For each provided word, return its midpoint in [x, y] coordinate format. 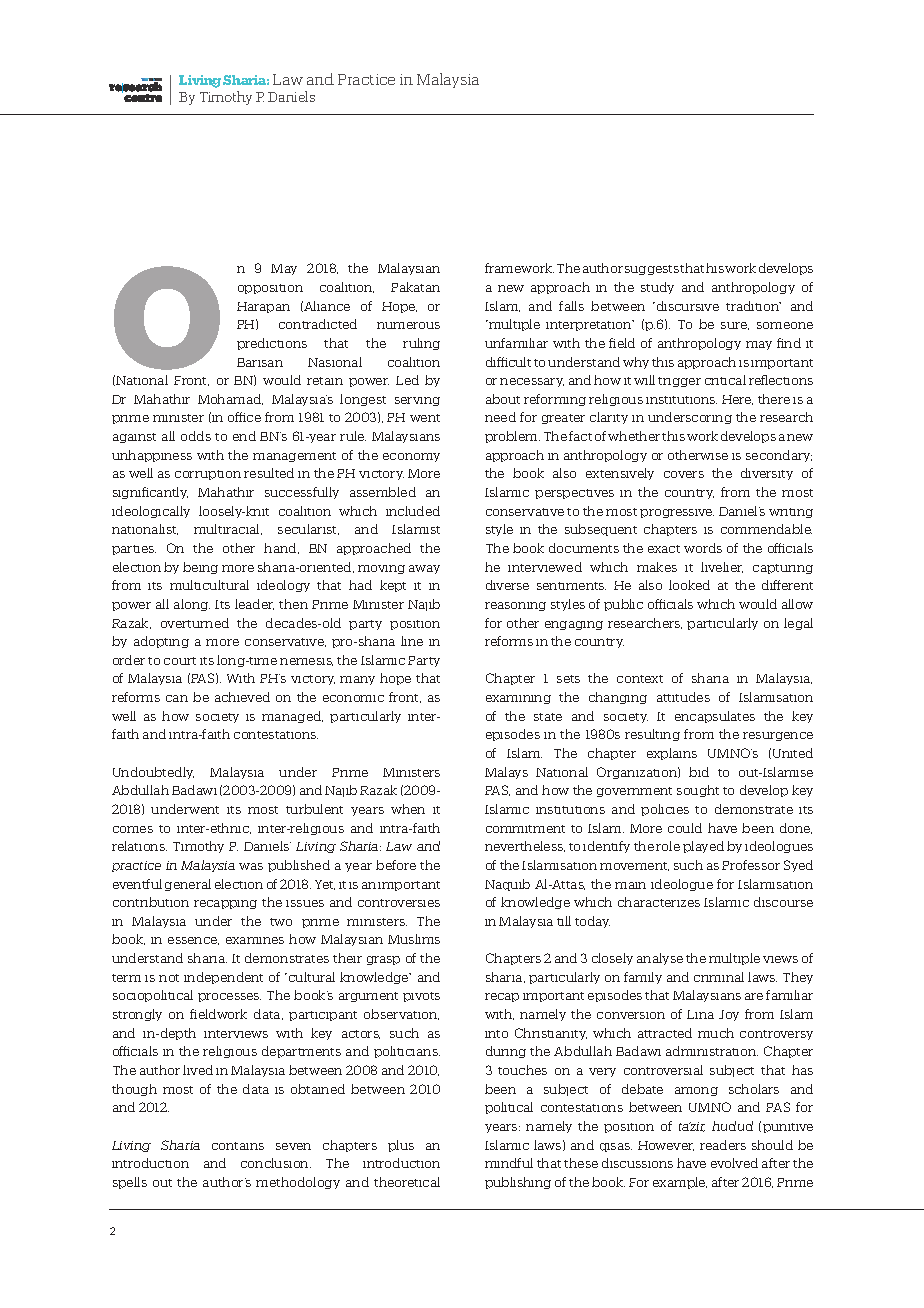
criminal [719, 977]
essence [193, 941]
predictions [272, 344]
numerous [408, 325]
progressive [677, 513]
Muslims [414, 939]
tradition [753, 306]
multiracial [228, 529]
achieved [242, 697]
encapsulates [715, 717]
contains [238, 1146]
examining [518, 699]
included [413, 511]
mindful [509, 1163]
